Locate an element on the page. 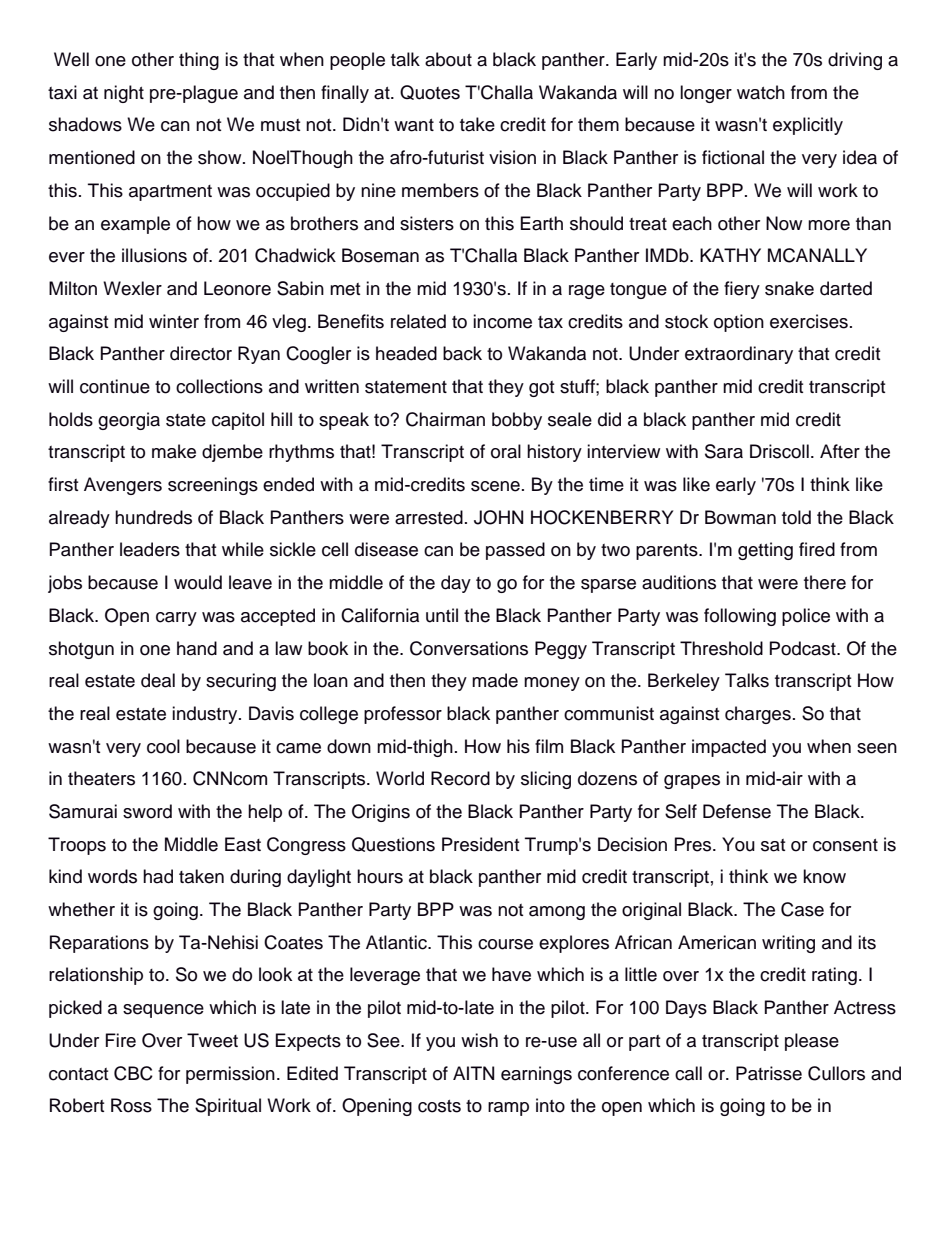 This document has height=1233, width=952. words is located at coordinates (112, 876).
